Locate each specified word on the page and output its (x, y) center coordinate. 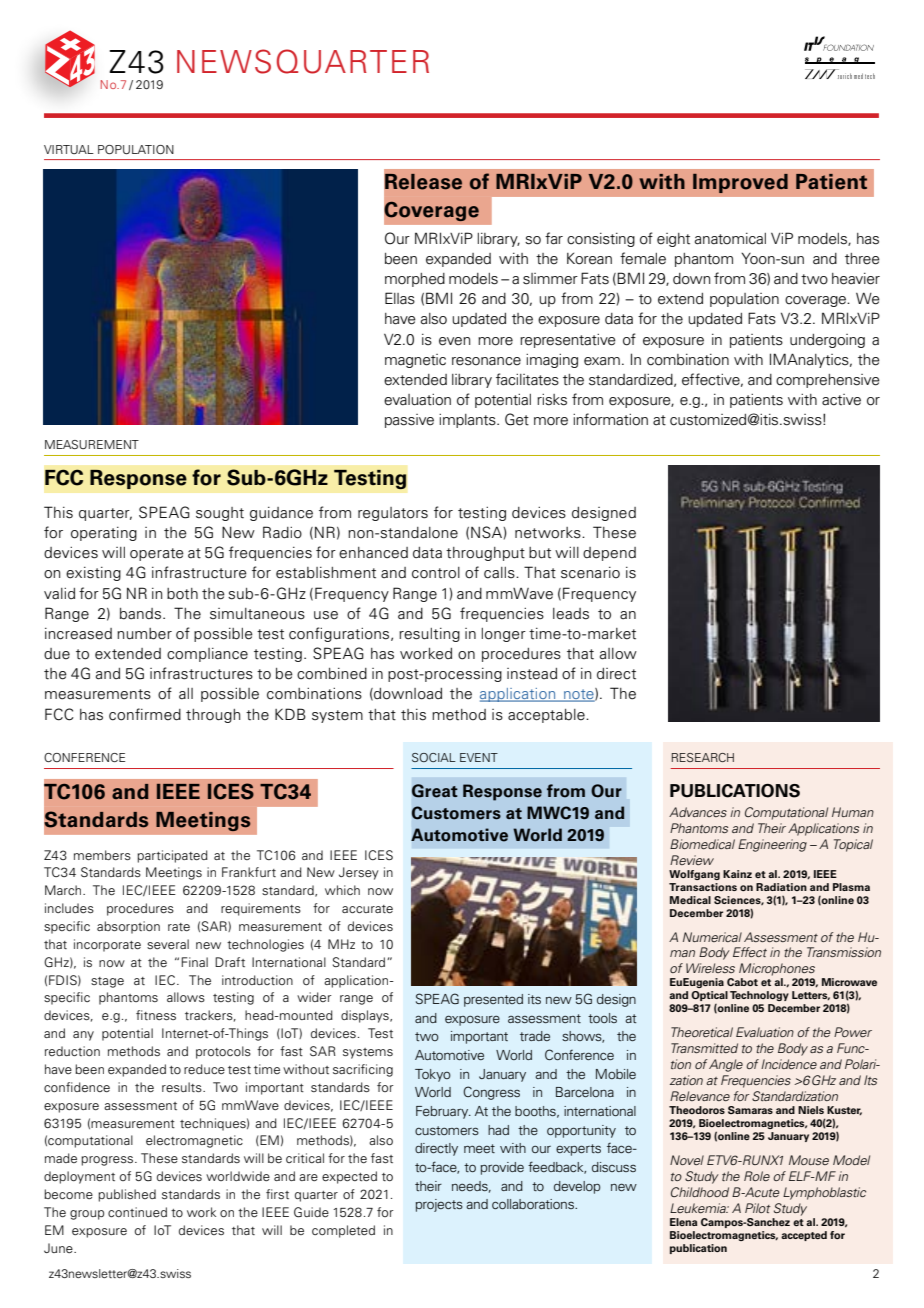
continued (137, 1212)
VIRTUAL (69, 149)
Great (435, 791)
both (182, 594)
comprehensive (828, 381)
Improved (740, 183)
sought (220, 514)
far (554, 238)
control (436, 573)
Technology (759, 996)
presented (493, 1000)
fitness (156, 1015)
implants (468, 420)
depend (609, 554)
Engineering (772, 845)
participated (172, 856)
